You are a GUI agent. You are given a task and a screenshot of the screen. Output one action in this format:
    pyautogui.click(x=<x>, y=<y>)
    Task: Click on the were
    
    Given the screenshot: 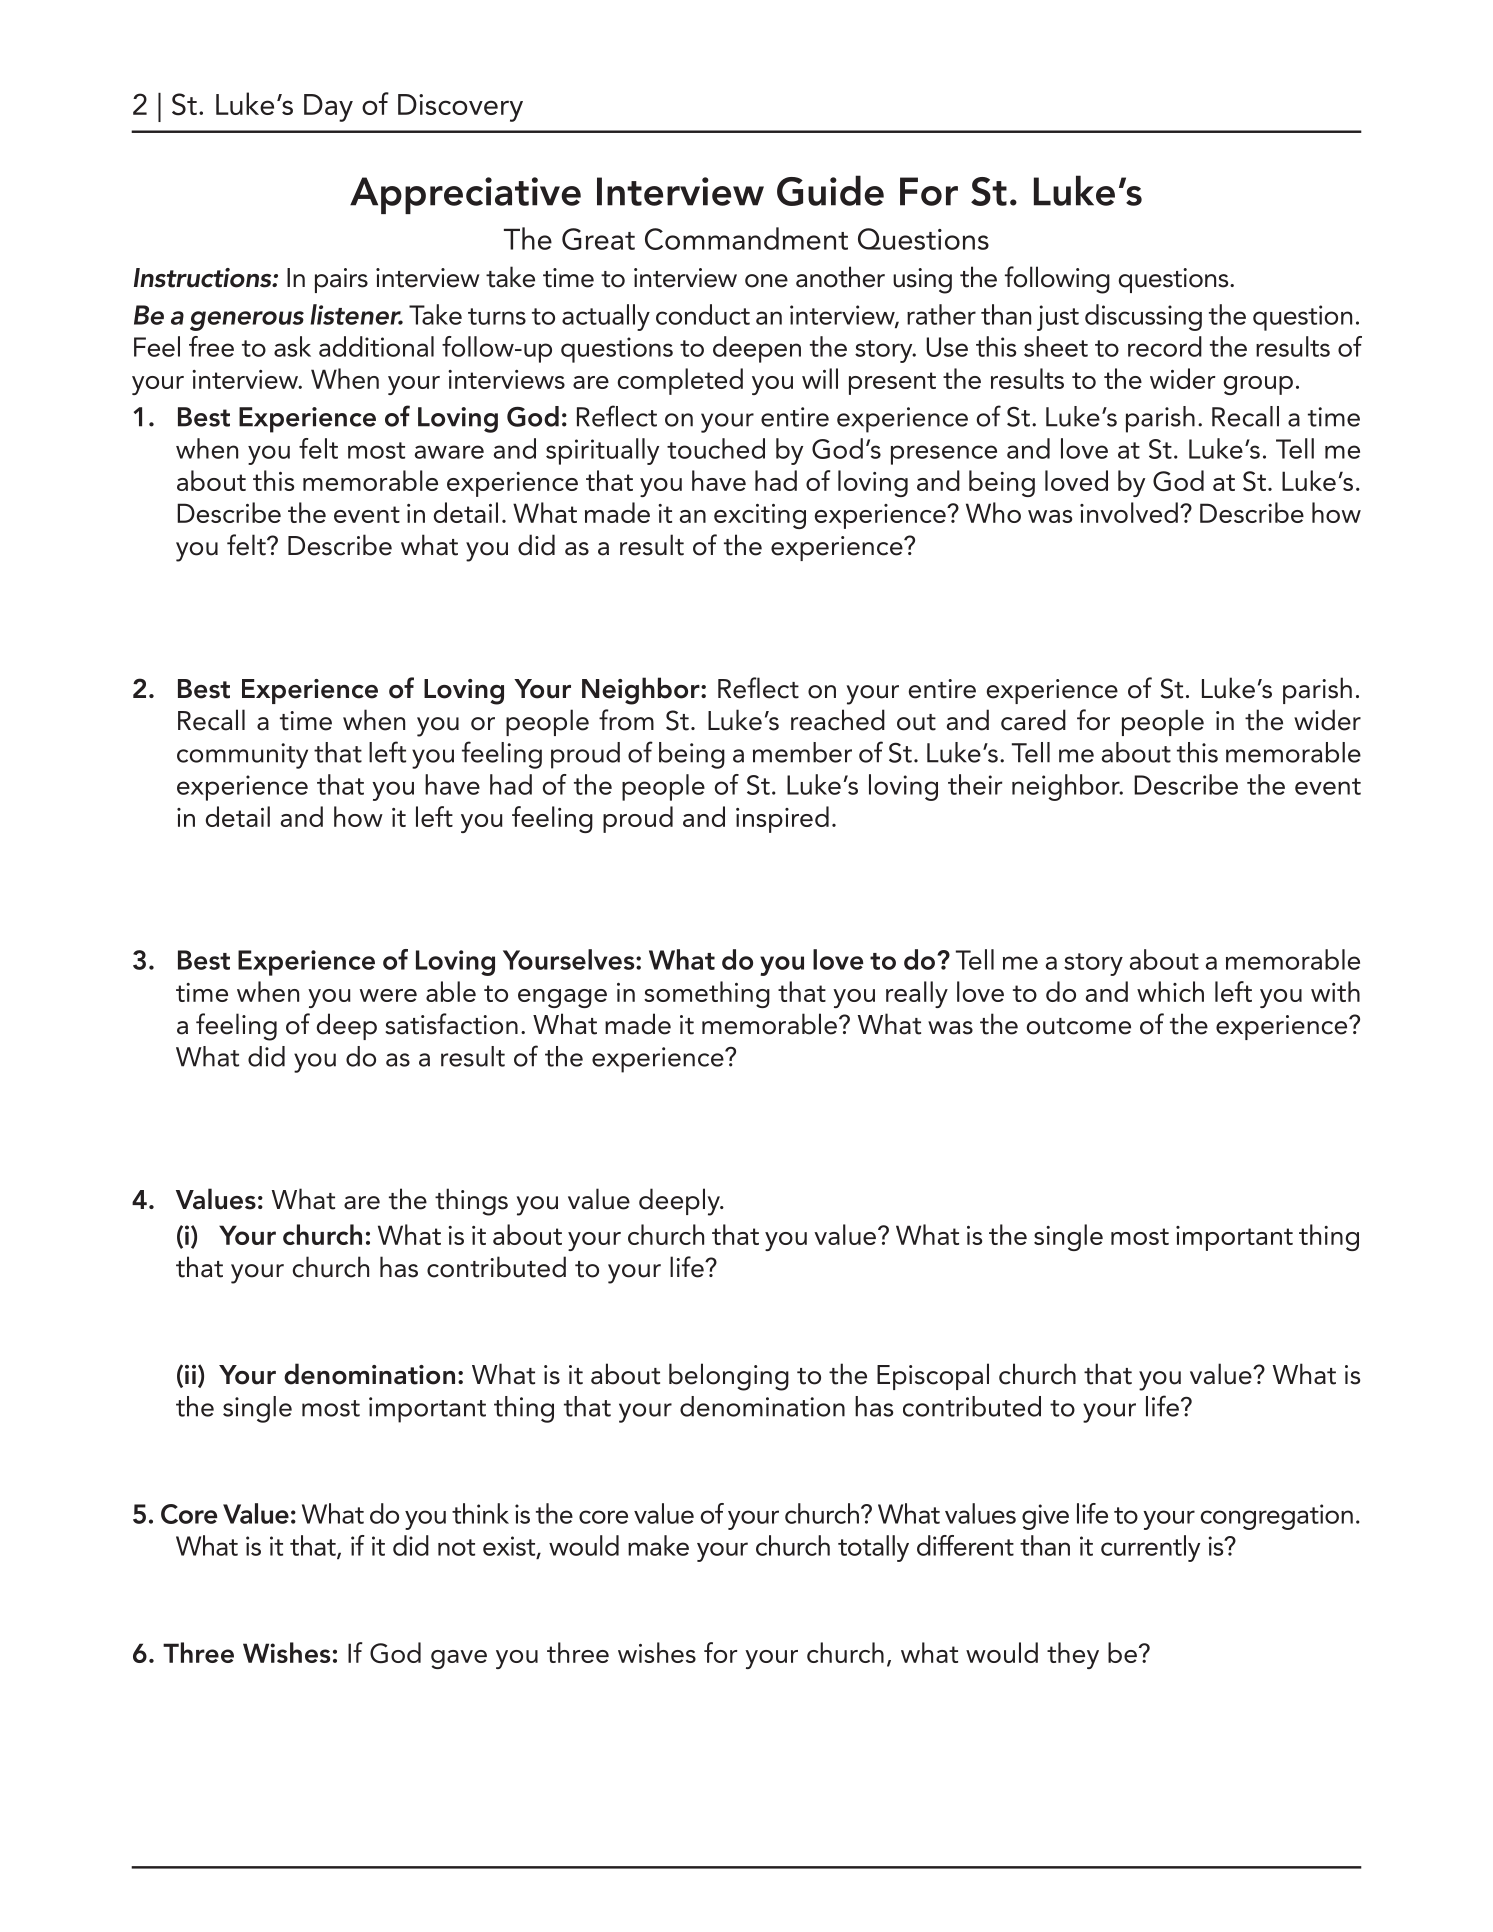 What is the action you would take?
    pyautogui.click(x=388, y=995)
